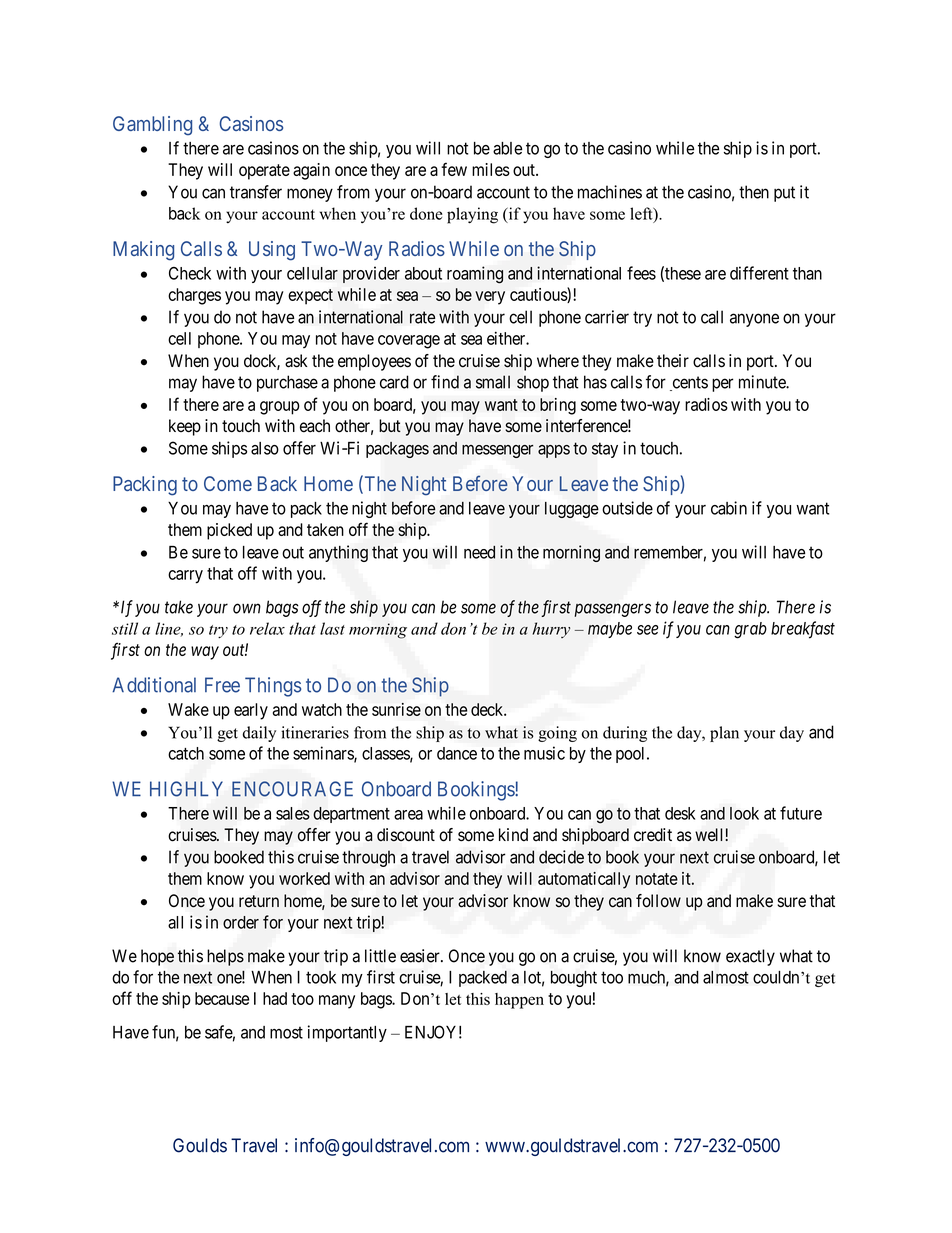 The height and width of the screenshot is (1233, 952). What do you see at coordinates (186, 753) in the screenshot?
I see `catch` at bounding box center [186, 753].
